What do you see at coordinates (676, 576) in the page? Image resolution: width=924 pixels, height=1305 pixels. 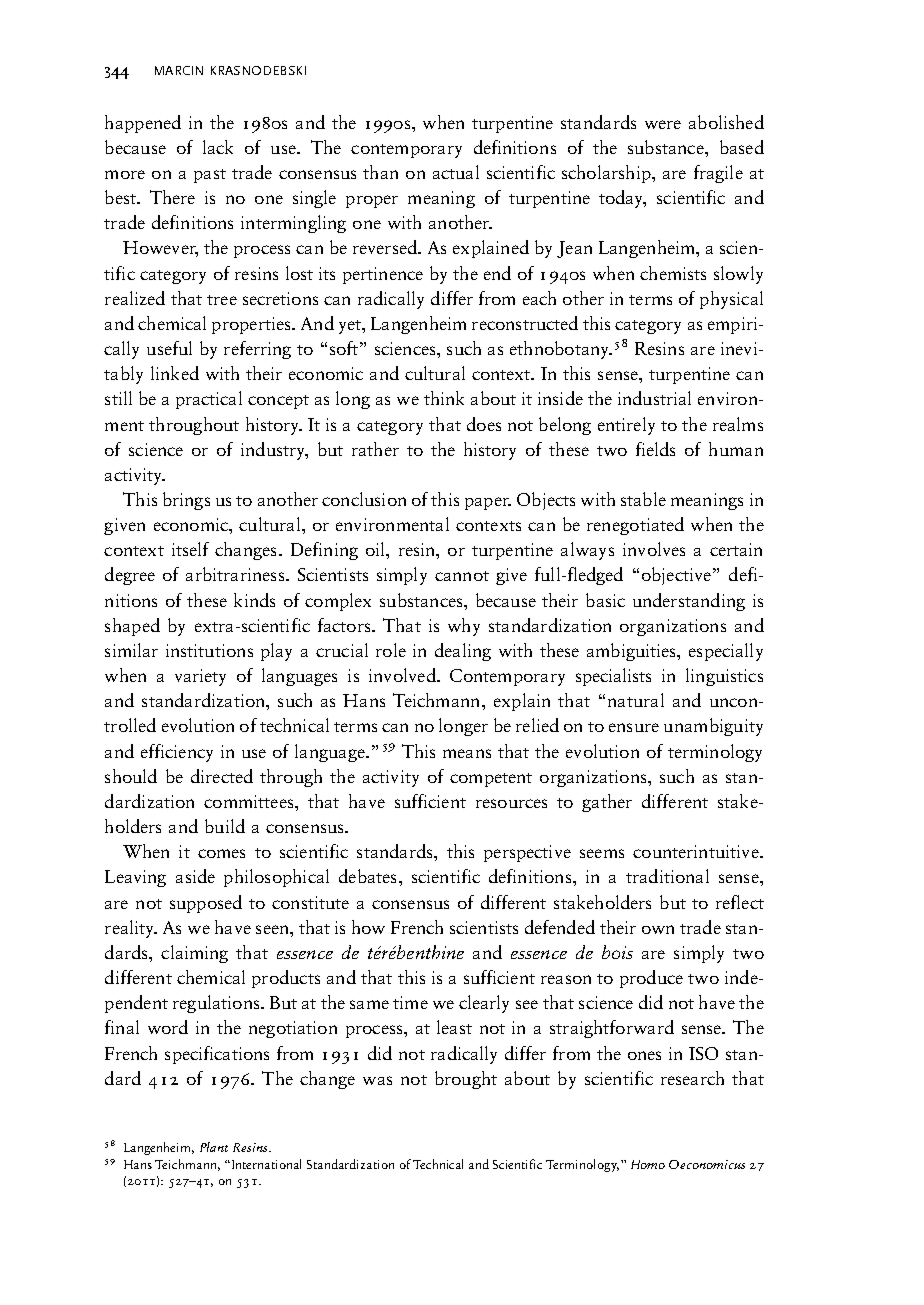 I see `objective` at bounding box center [676, 576].
